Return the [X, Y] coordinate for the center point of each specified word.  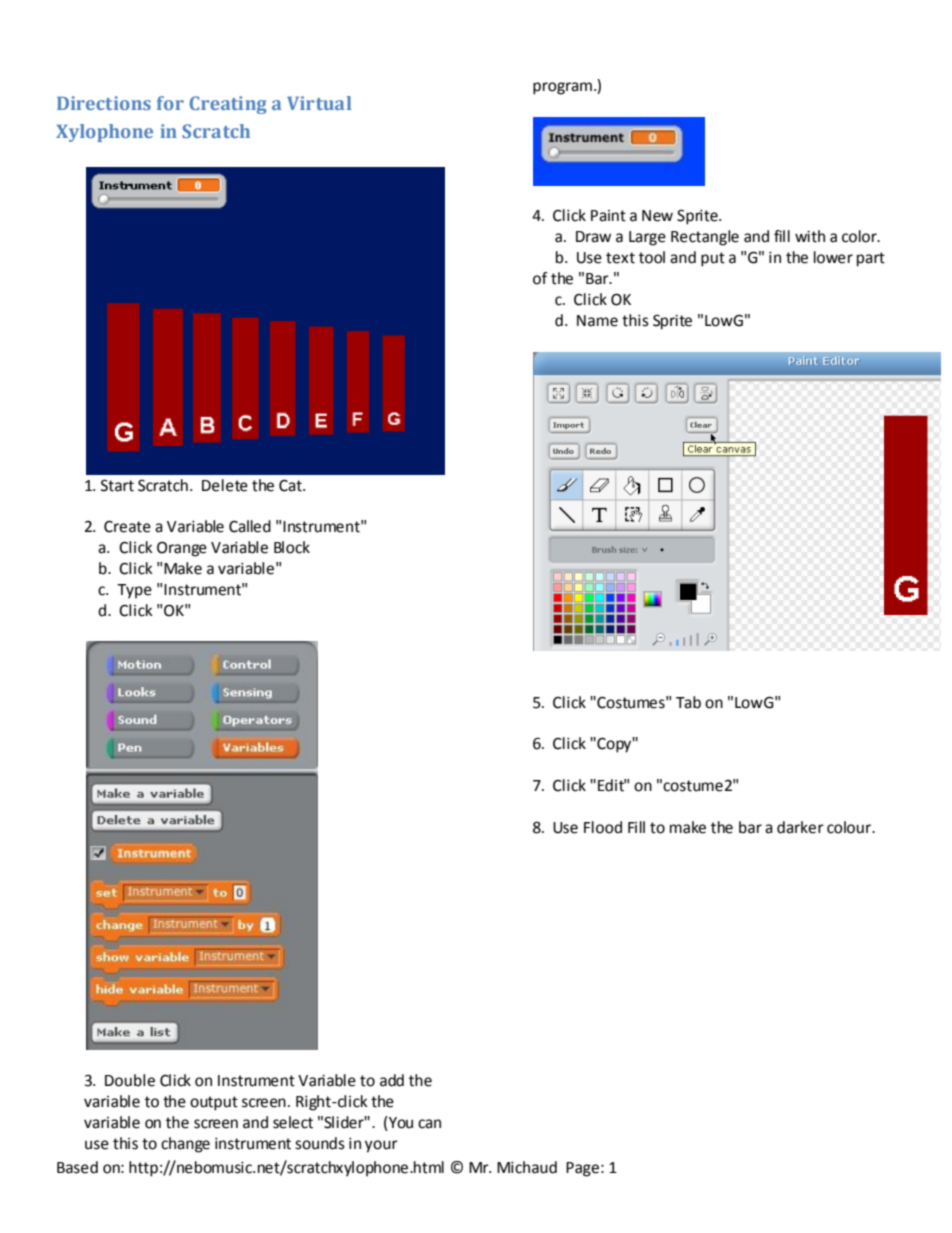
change [185, 1145]
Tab [688, 702]
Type [134, 591]
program [562, 88]
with [810, 236]
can [429, 1124]
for [170, 103]
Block [292, 547]
